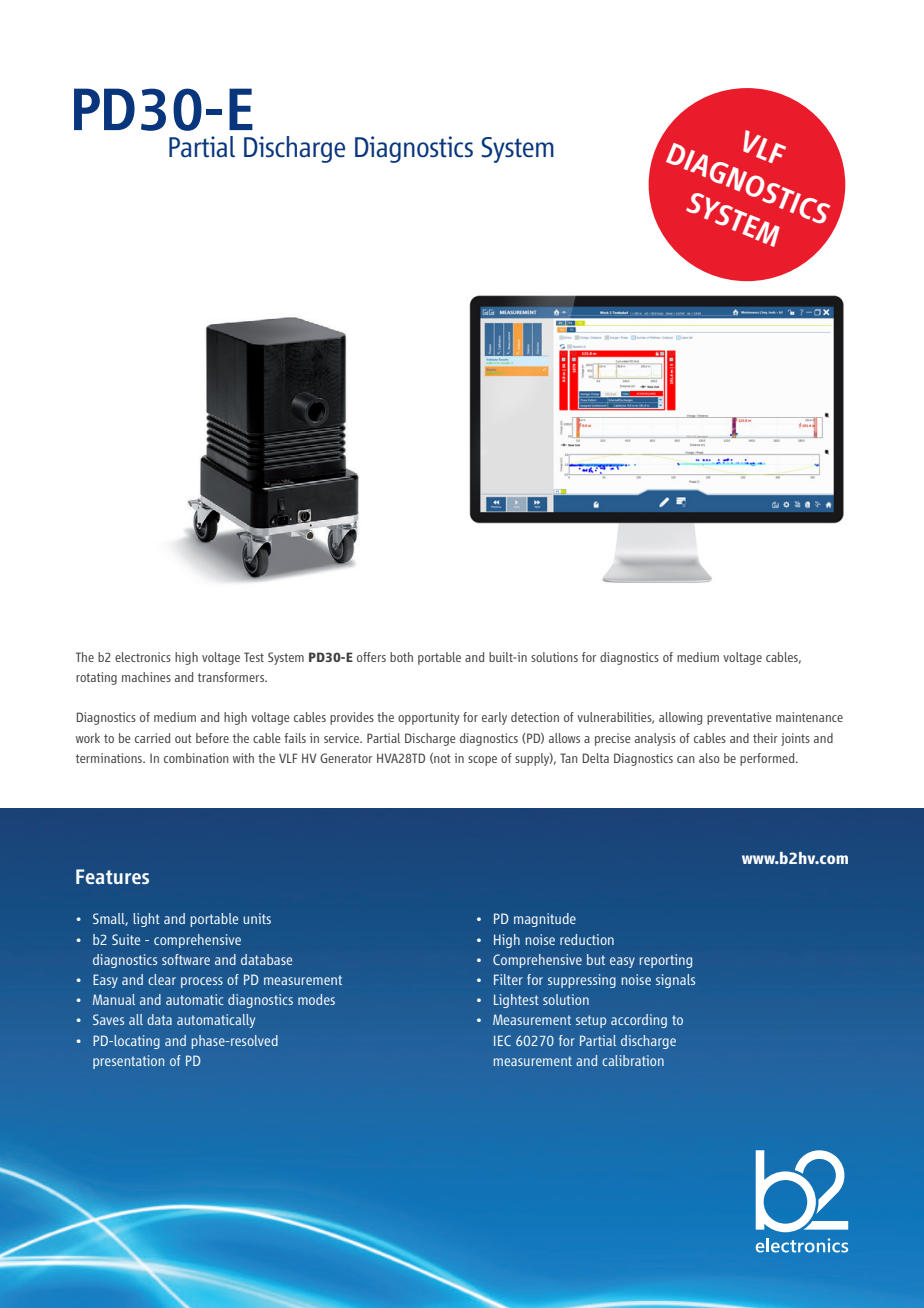 This page has height=1308, width=924. I want to click on machines, so click(146, 677).
